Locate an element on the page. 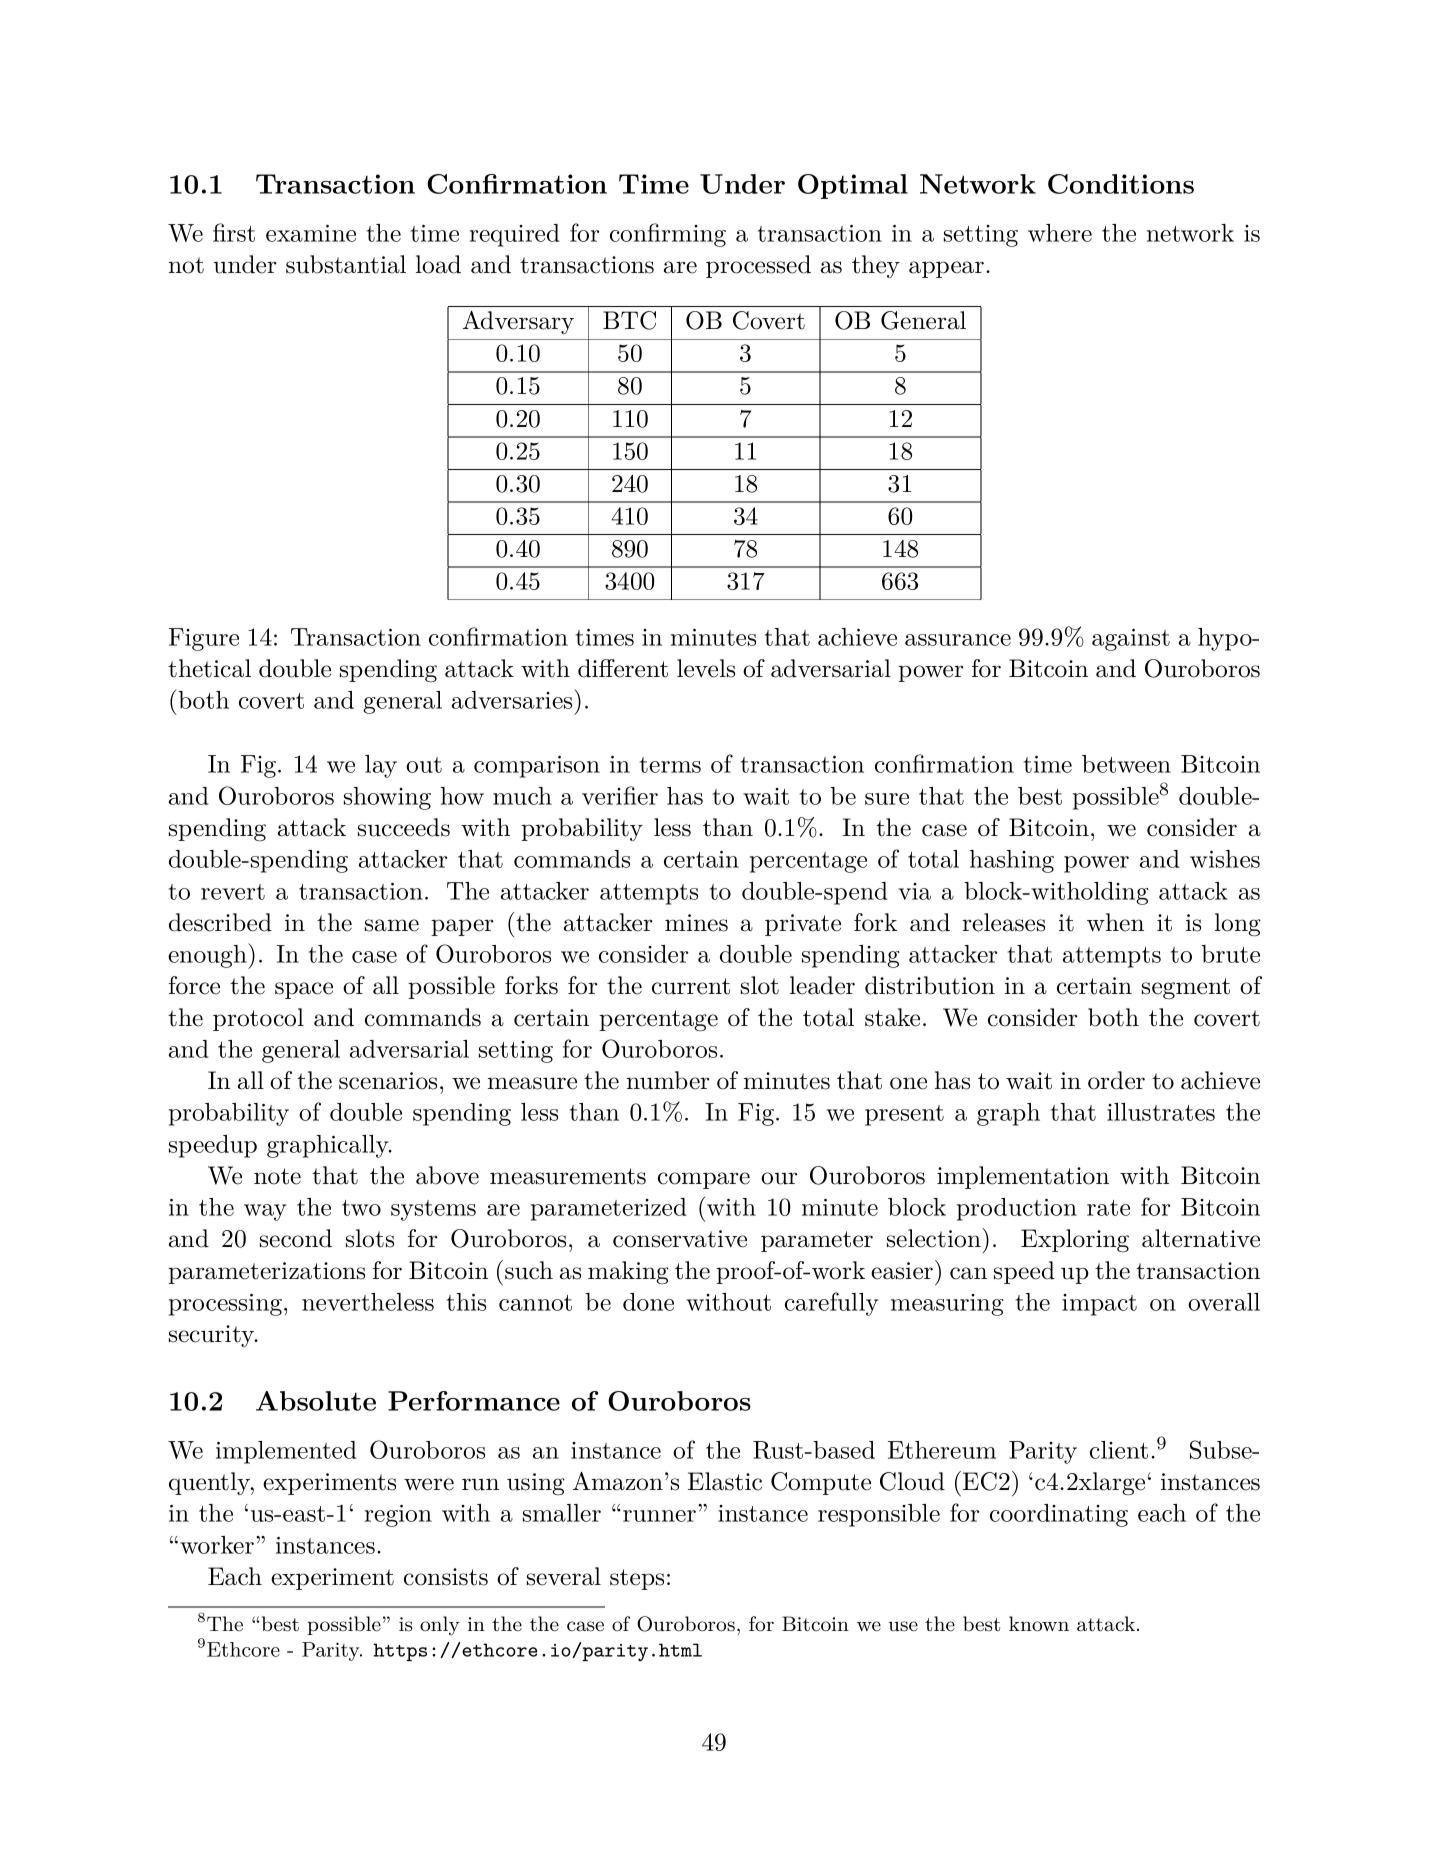 The height and width of the page is (1849, 1429). note is located at coordinates (277, 1176).
